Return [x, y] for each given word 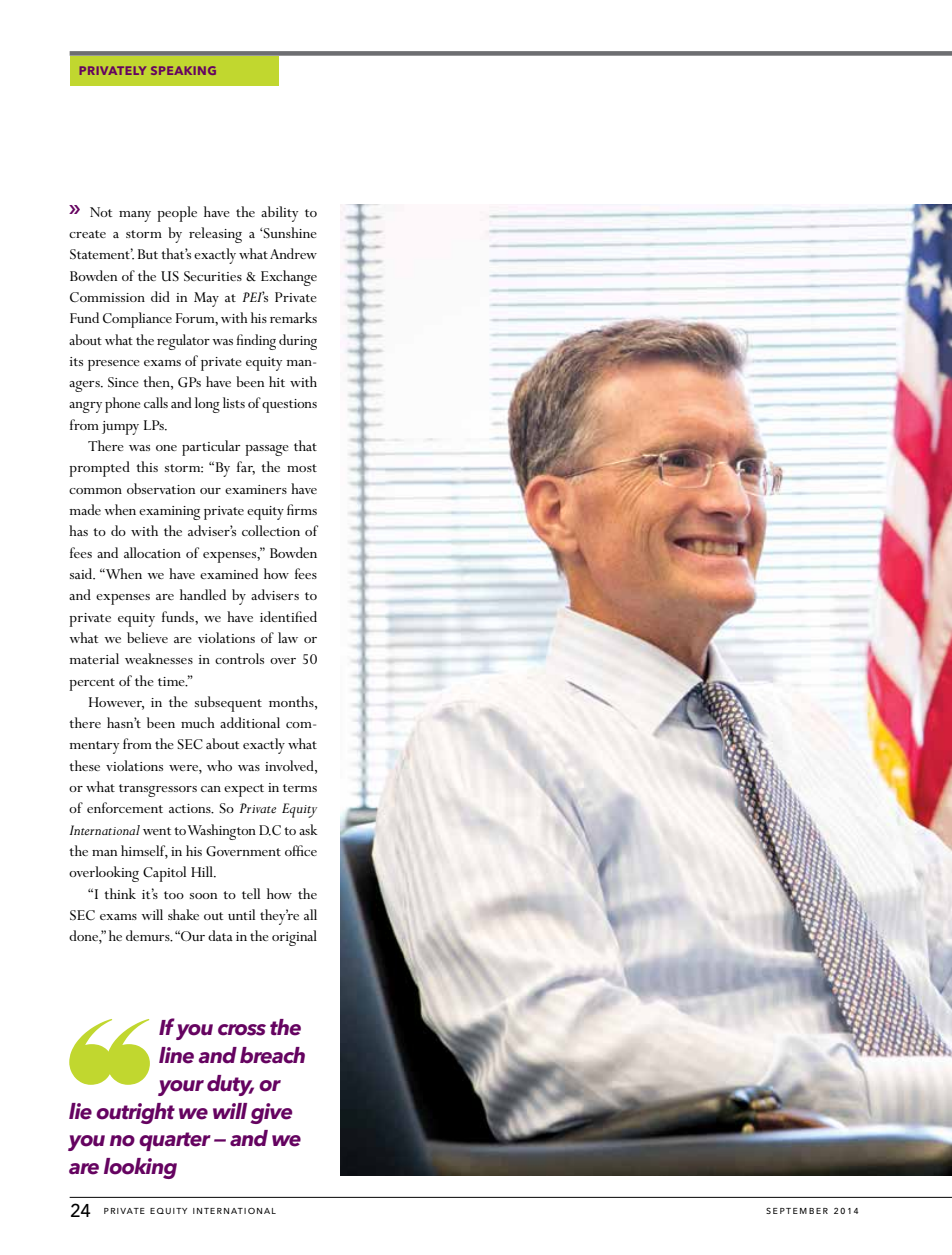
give [271, 1113]
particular [211, 448]
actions [191, 809]
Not [101, 212]
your [181, 1088]
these [84, 765]
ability [279, 214]
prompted [99, 469]
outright [135, 1113]
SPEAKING [183, 70]
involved [290, 766]
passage [267, 450]
